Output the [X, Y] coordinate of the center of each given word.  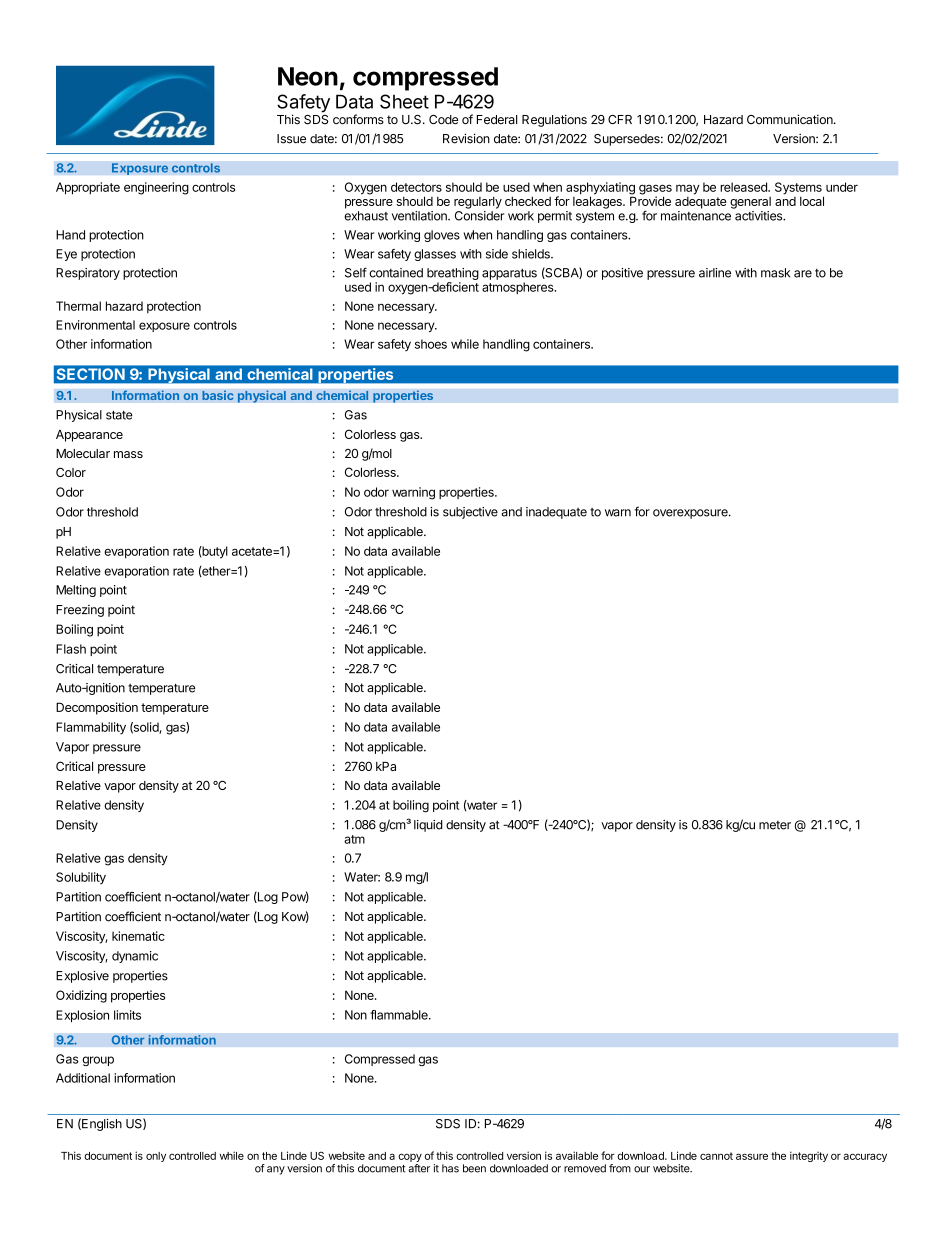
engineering [156, 188]
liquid [428, 826]
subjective [470, 513]
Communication [791, 119]
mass [128, 454]
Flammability [91, 728]
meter [775, 825]
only [156, 1157]
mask [775, 273]
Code [443, 120]
